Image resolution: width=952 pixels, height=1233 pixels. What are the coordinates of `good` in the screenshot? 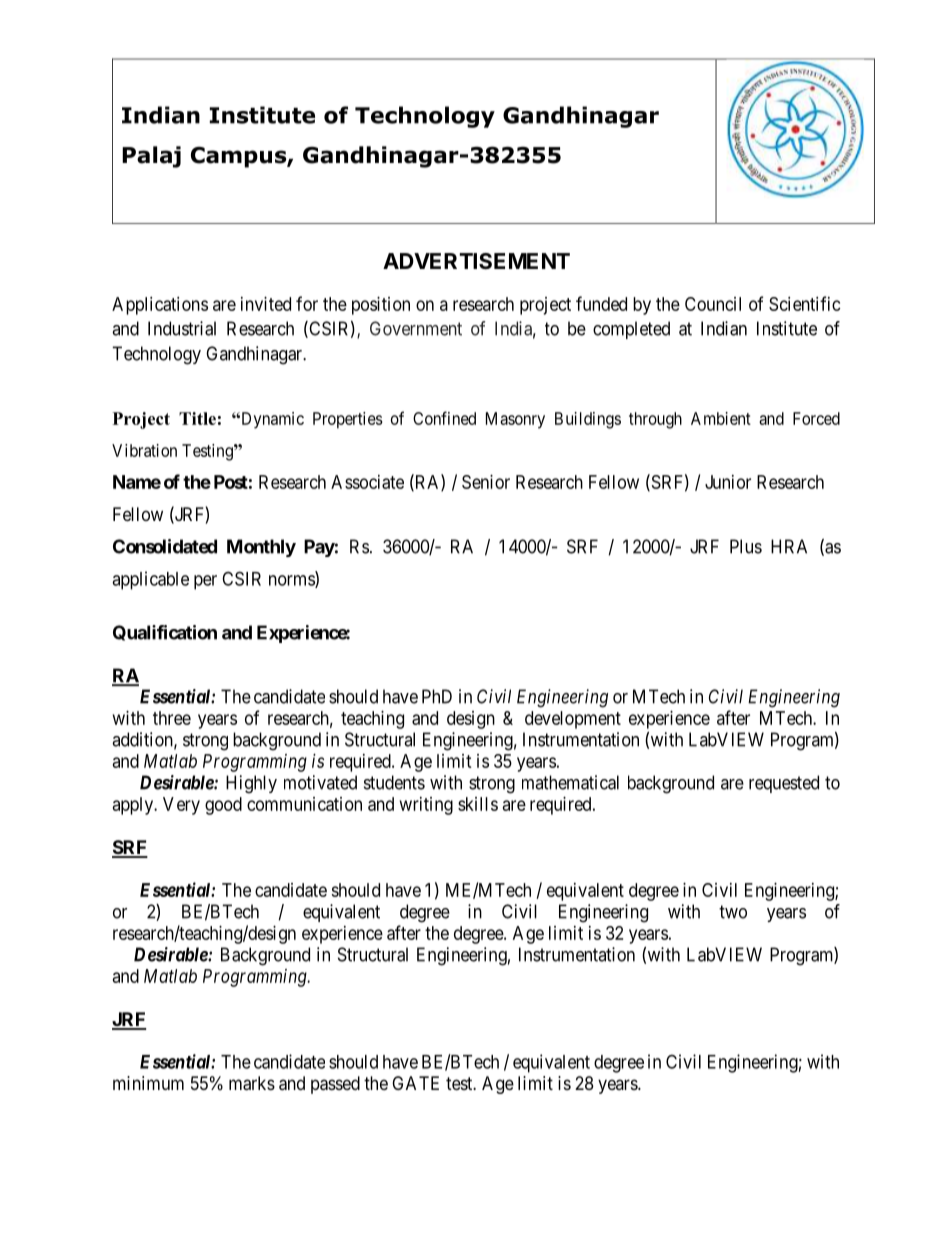 It's located at (223, 806).
